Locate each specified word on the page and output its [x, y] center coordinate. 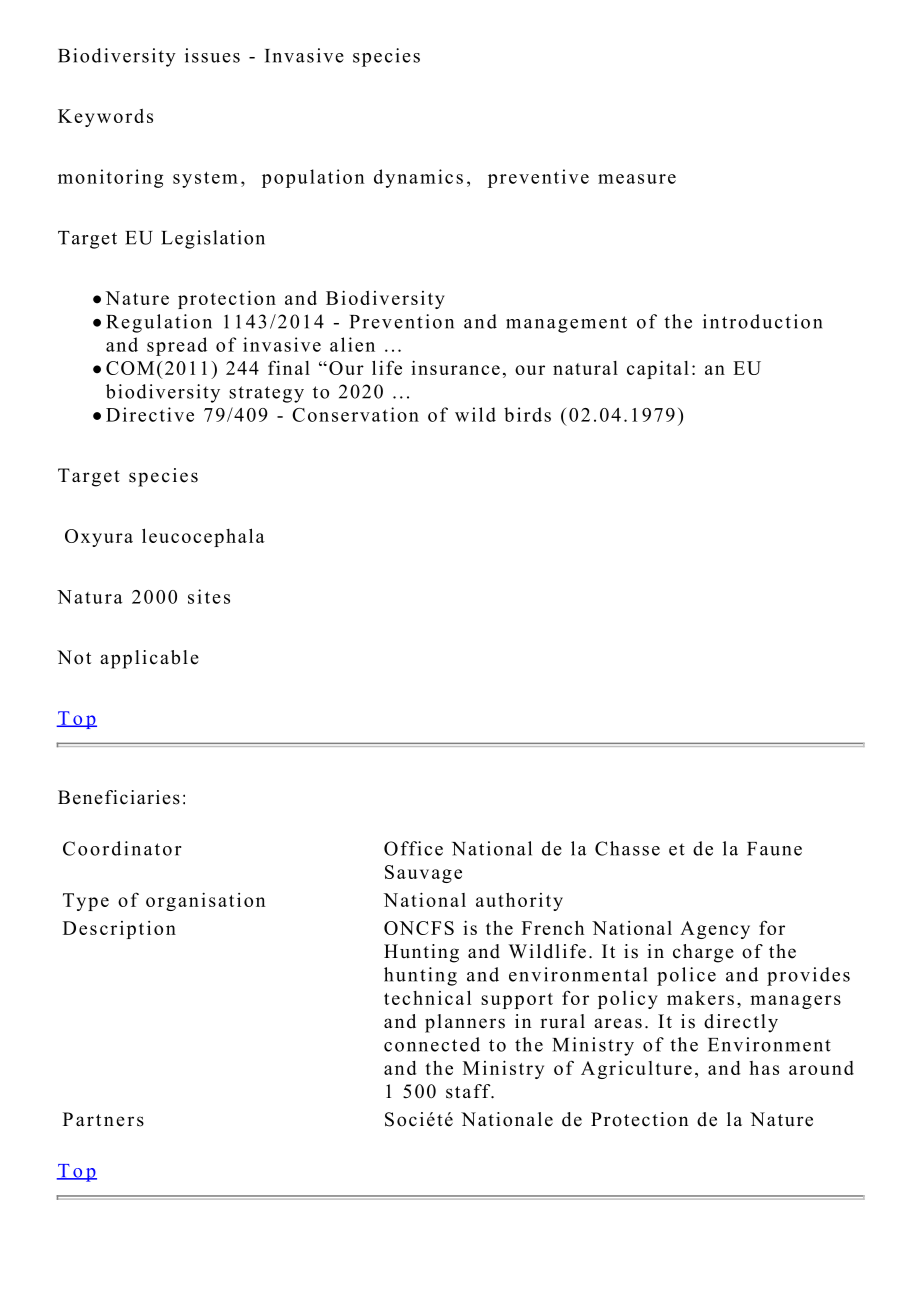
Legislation [213, 239]
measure [637, 179]
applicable [149, 659]
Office [413, 848]
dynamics [418, 178]
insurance [455, 367]
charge [703, 953]
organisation [206, 901]
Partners [103, 1119]
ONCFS [419, 928]
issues [212, 55]
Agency [715, 930]
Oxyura [99, 538]
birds [527, 414]
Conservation [355, 414]
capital [658, 369]
